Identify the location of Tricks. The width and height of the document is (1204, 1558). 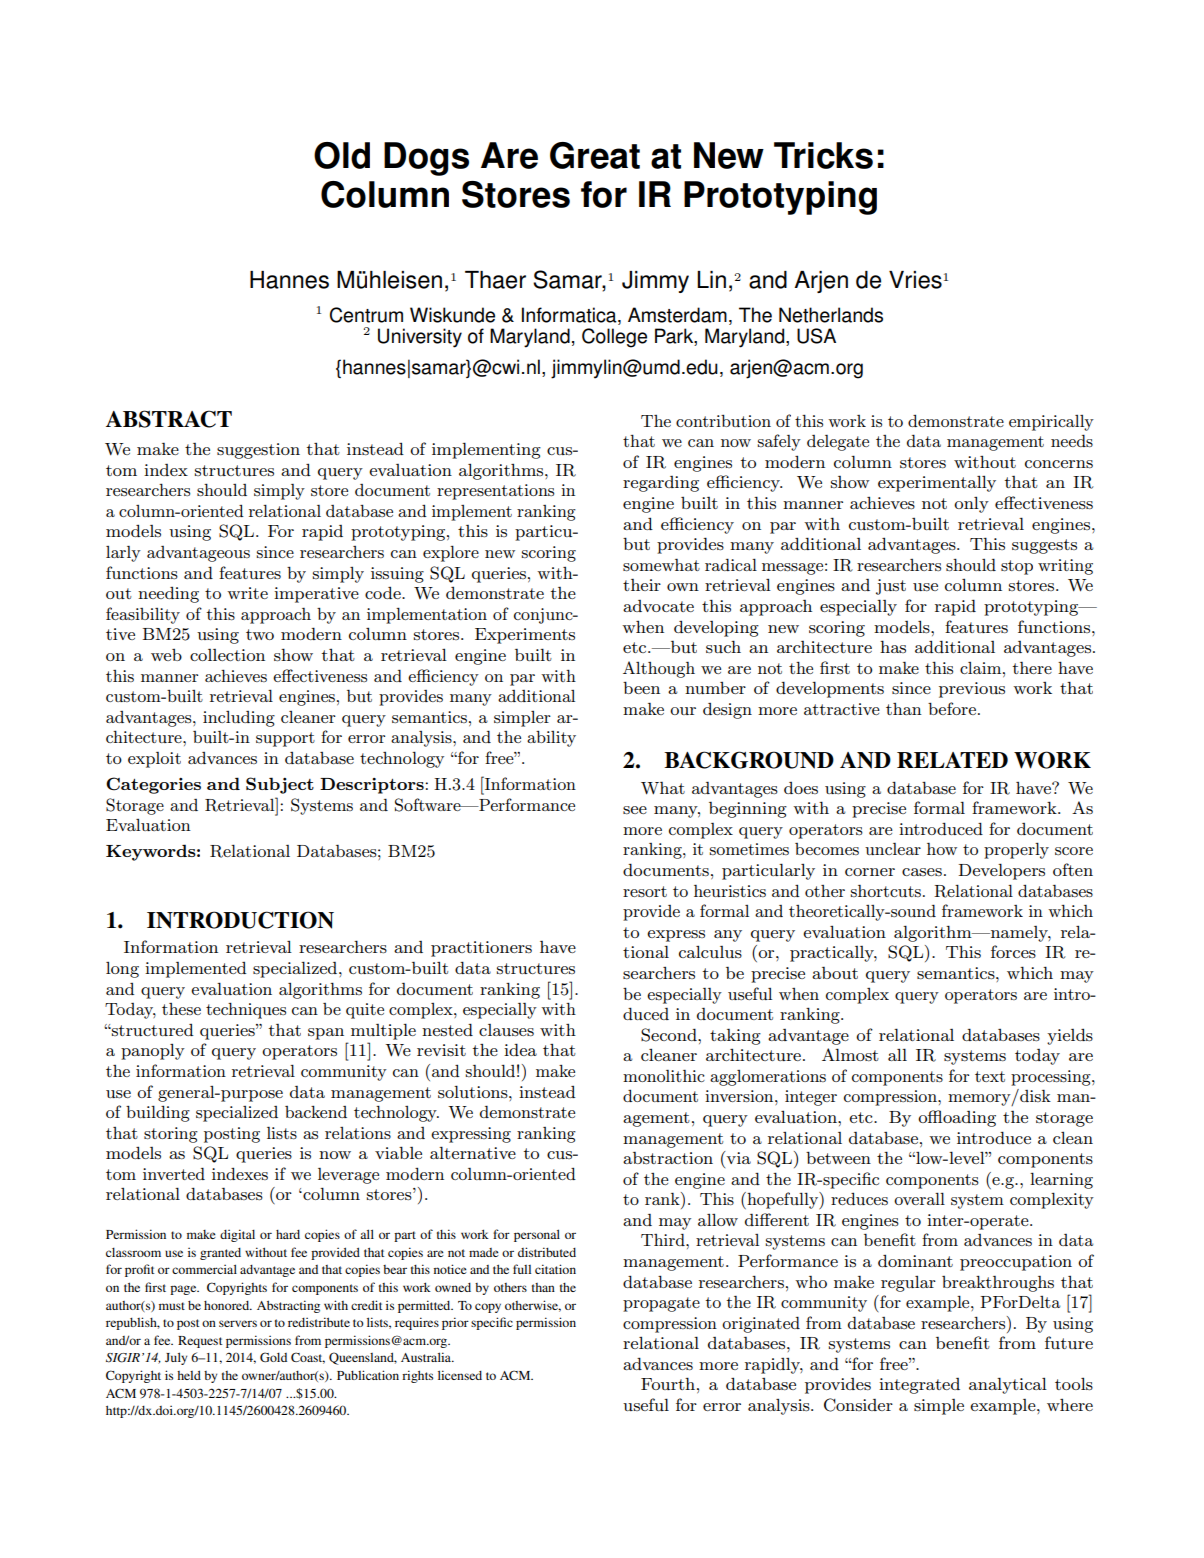
(823, 155).
